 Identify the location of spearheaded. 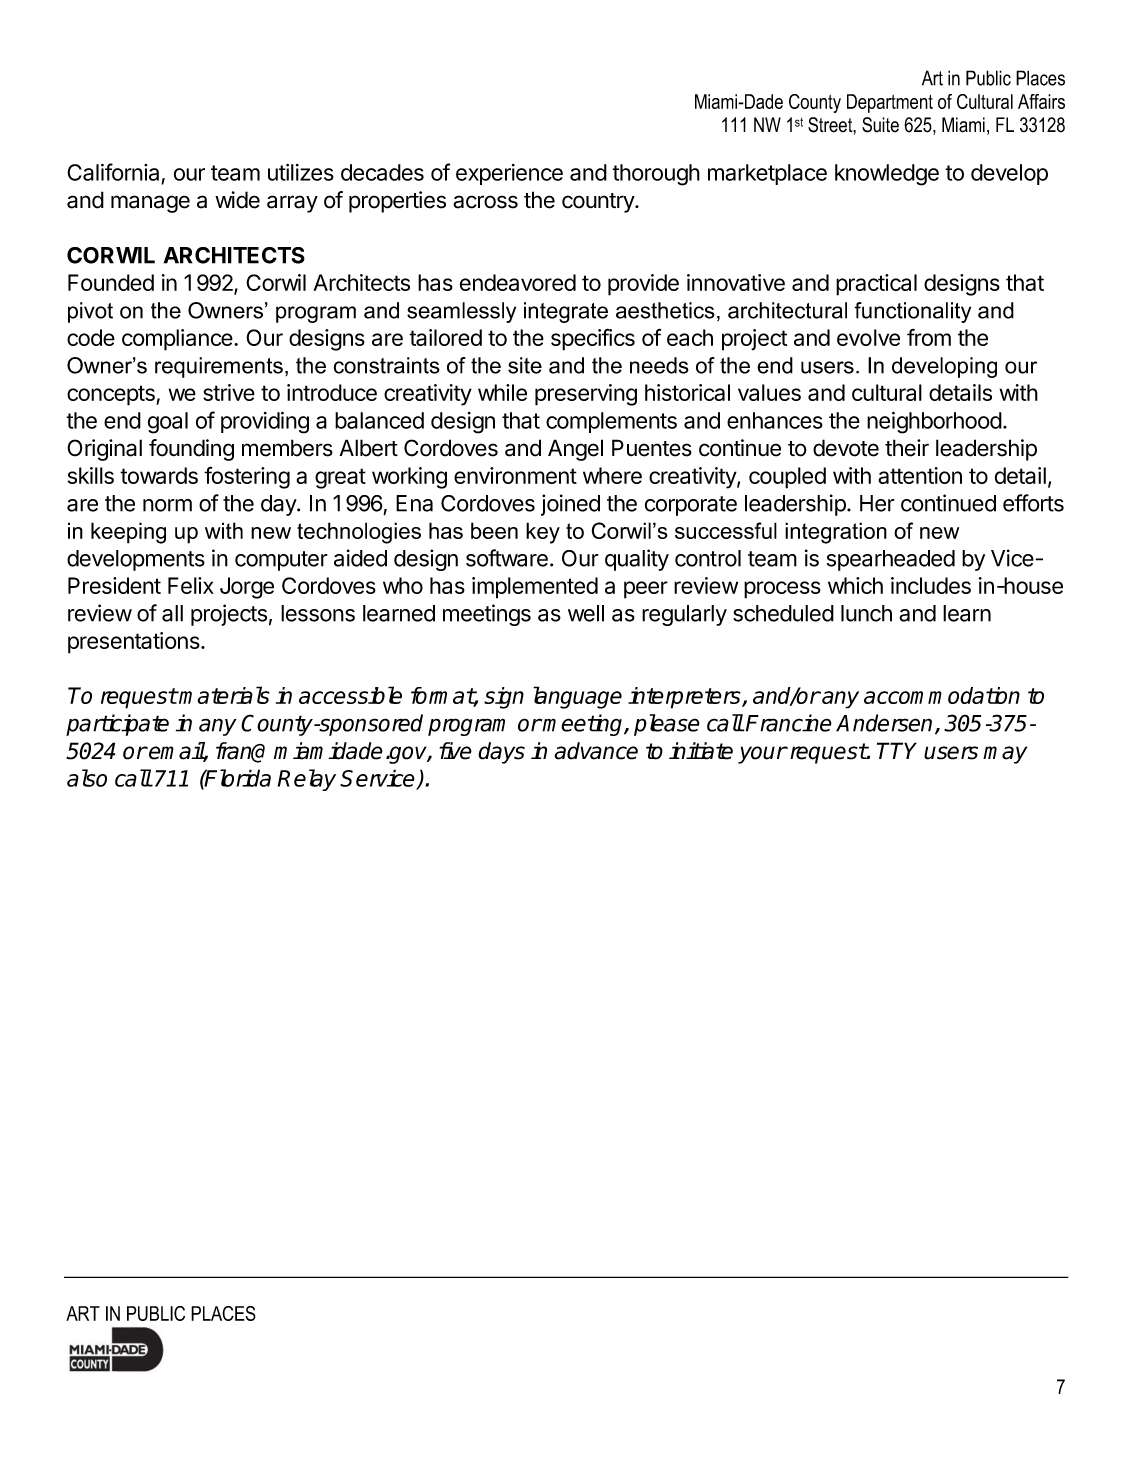
(891, 560).
